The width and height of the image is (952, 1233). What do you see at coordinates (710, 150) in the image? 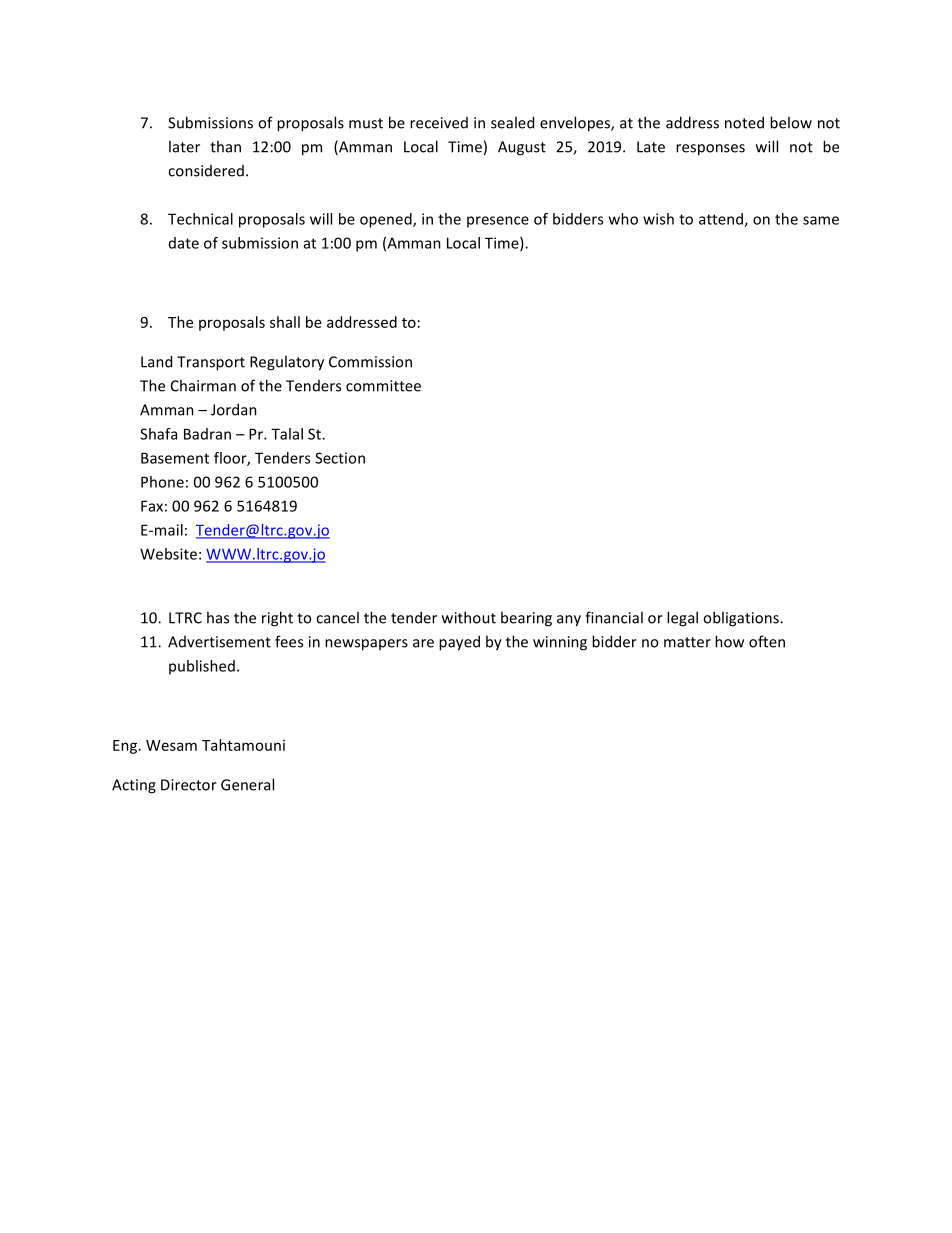
I see `responses` at bounding box center [710, 150].
